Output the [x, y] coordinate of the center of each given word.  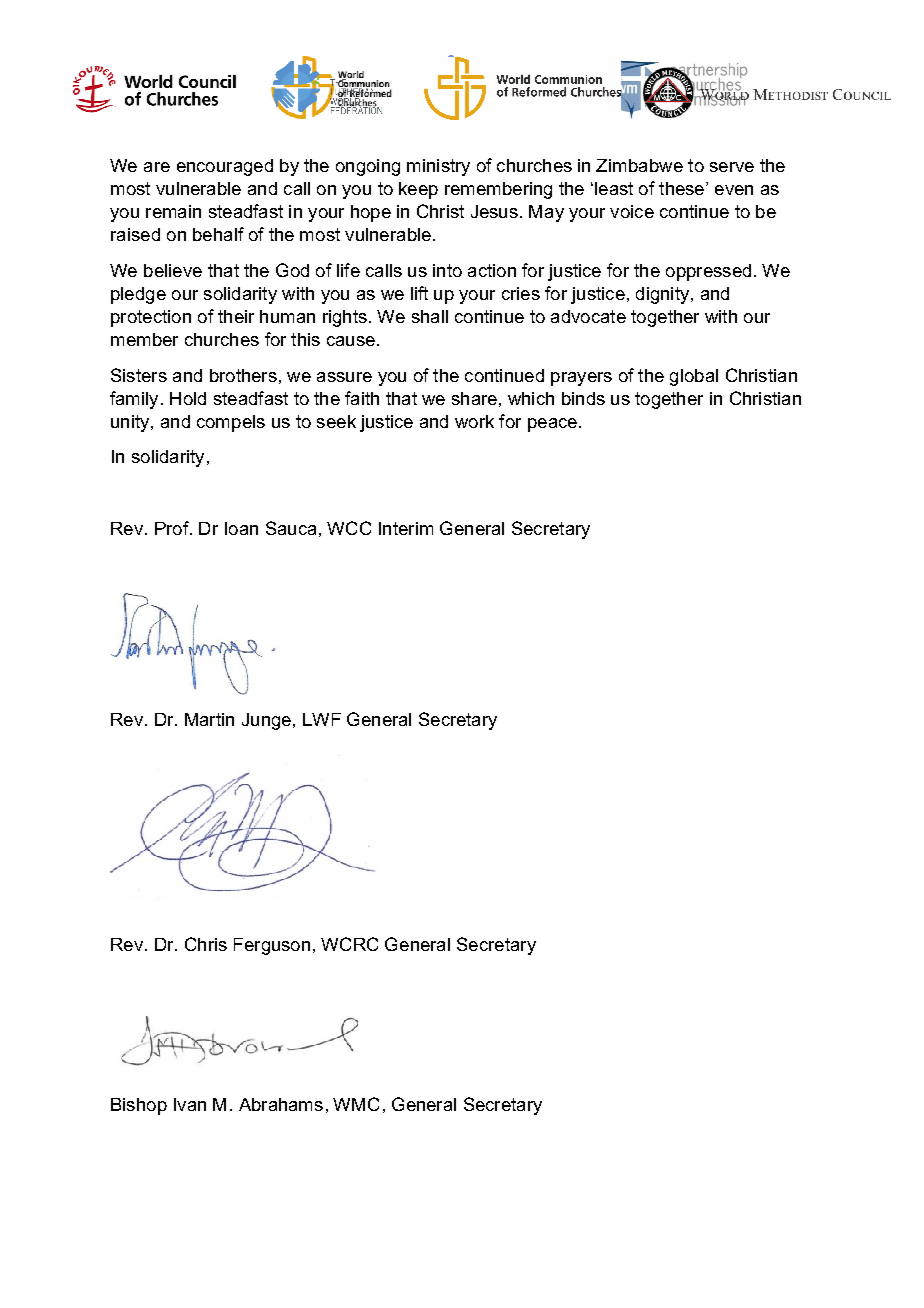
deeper [300, 793]
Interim [406, 528]
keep [418, 190]
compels [231, 423]
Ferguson [272, 946]
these [681, 188]
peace [552, 425]
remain [173, 211]
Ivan [190, 1104]
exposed [207, 792]
